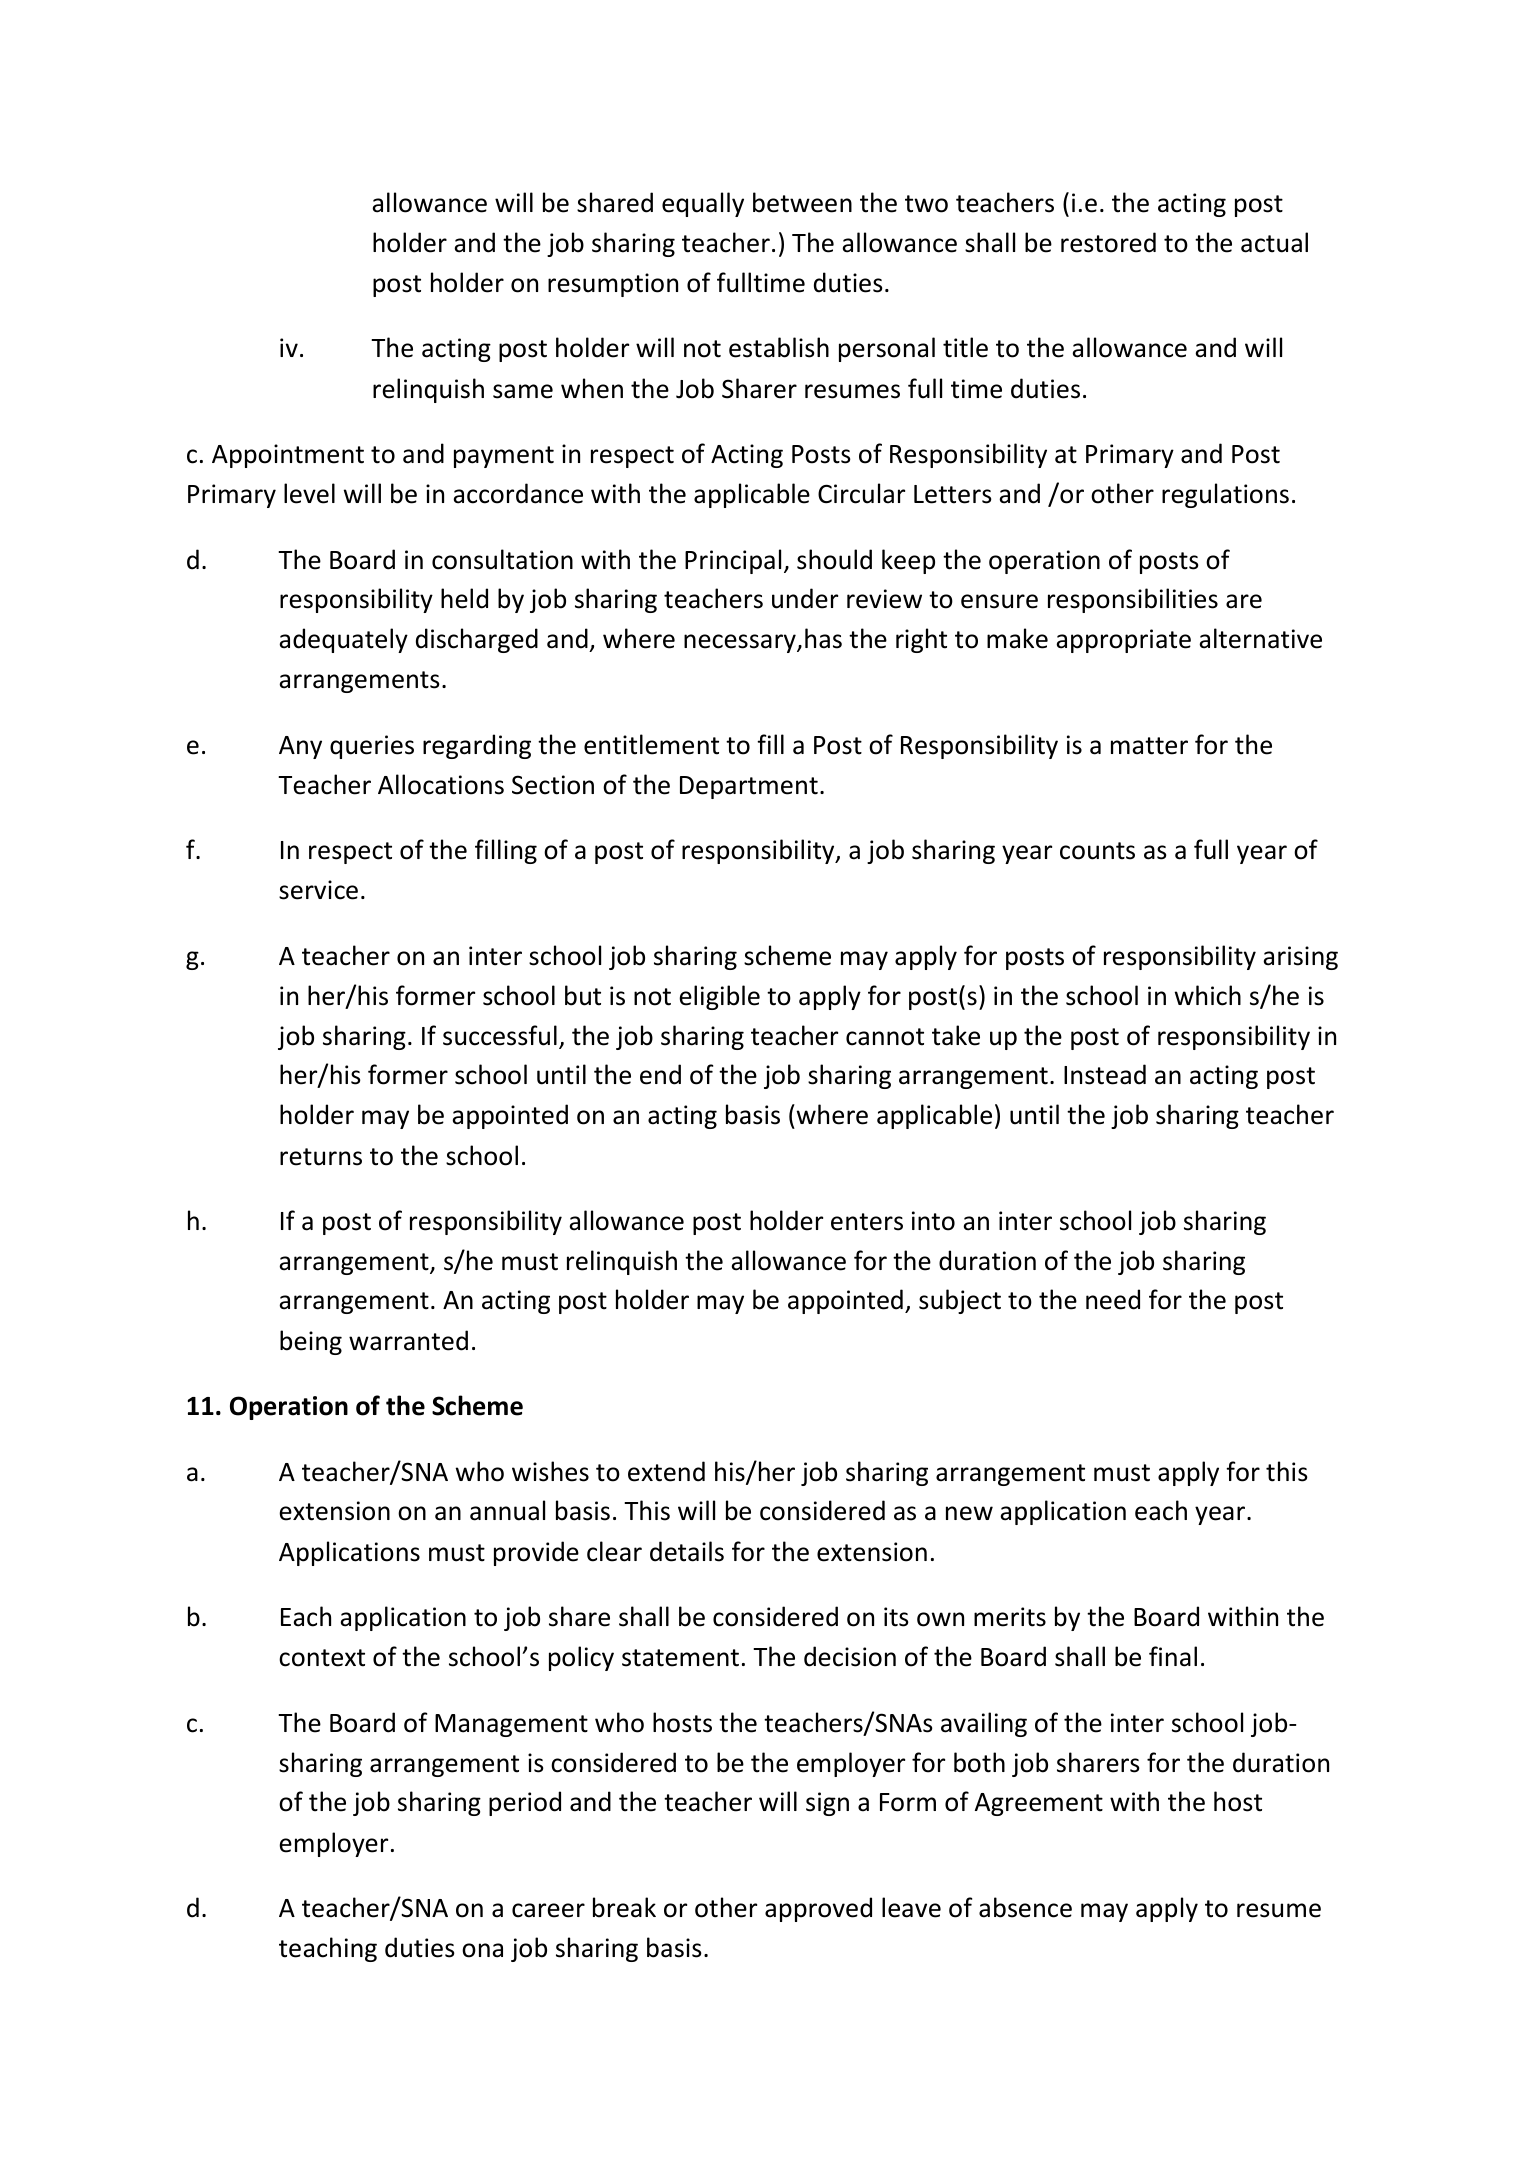 This screenshot has height=2173, width=1536. I want to click on between, so click(802, 202).
